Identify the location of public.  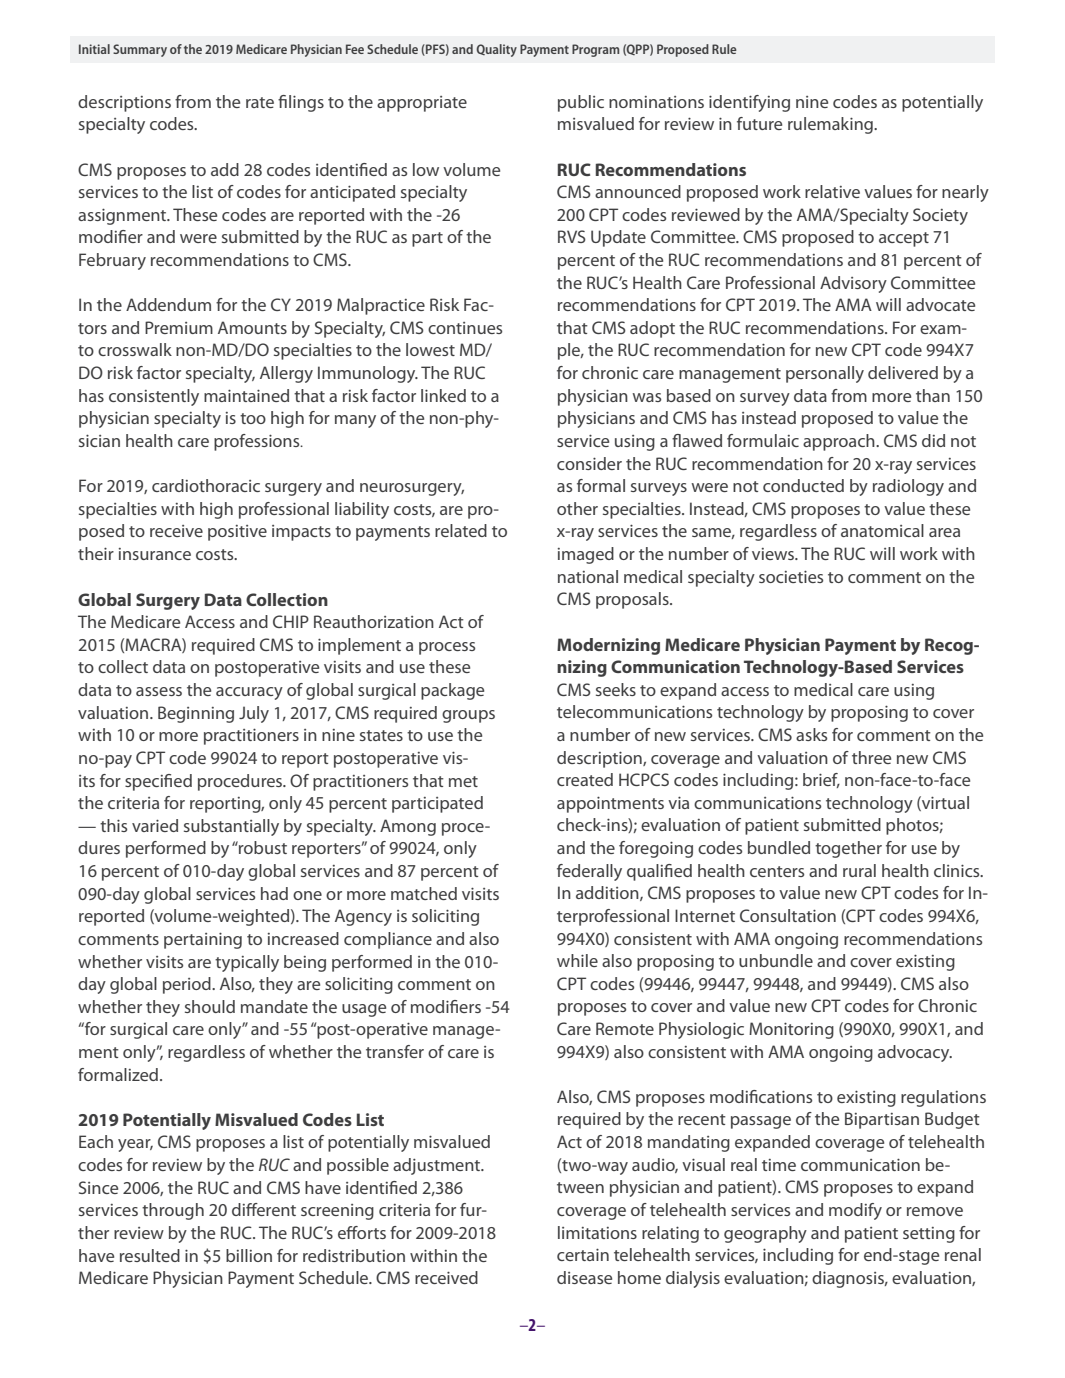
(581, 103).
